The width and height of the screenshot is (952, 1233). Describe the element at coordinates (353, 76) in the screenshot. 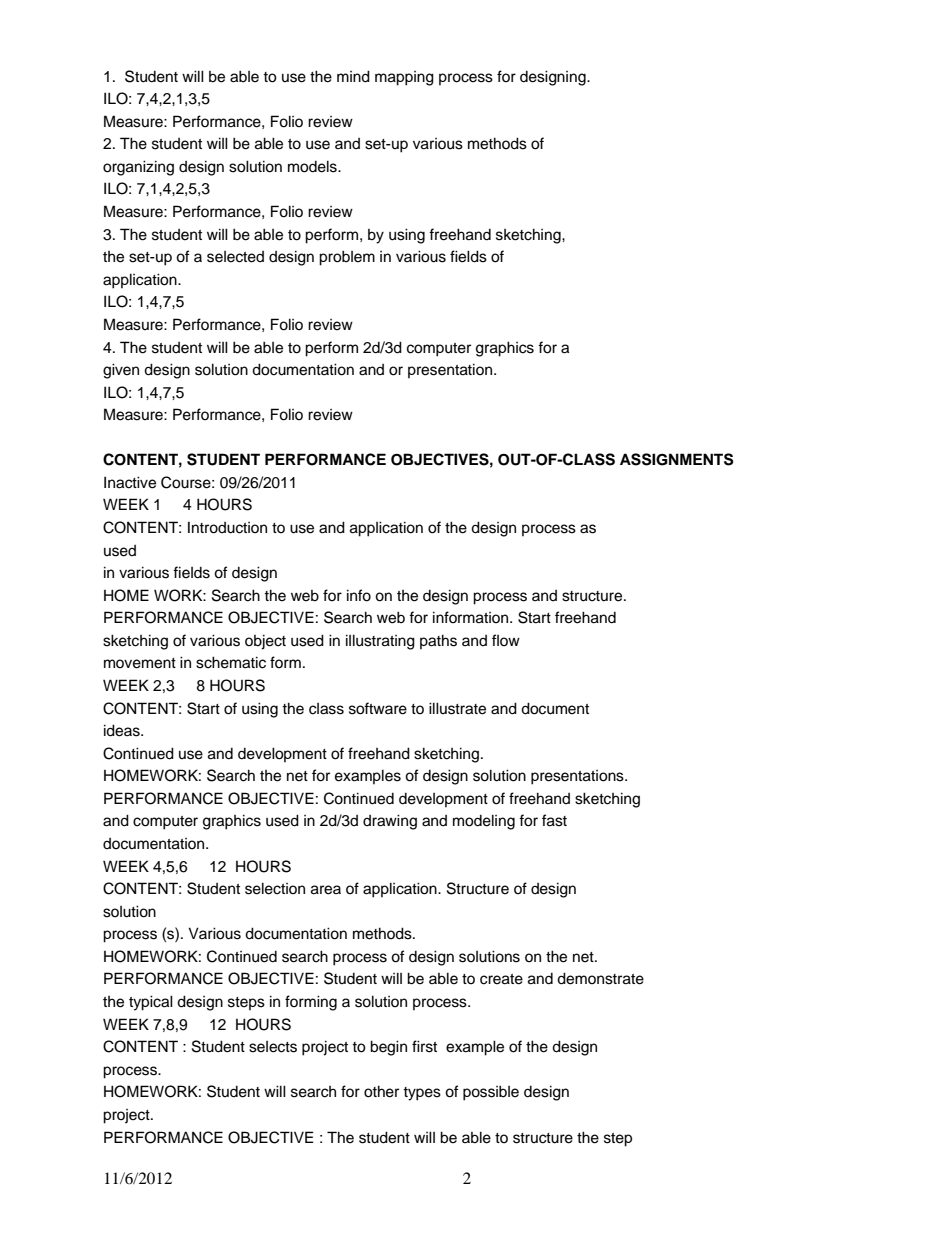

I see `mind` at that location.
